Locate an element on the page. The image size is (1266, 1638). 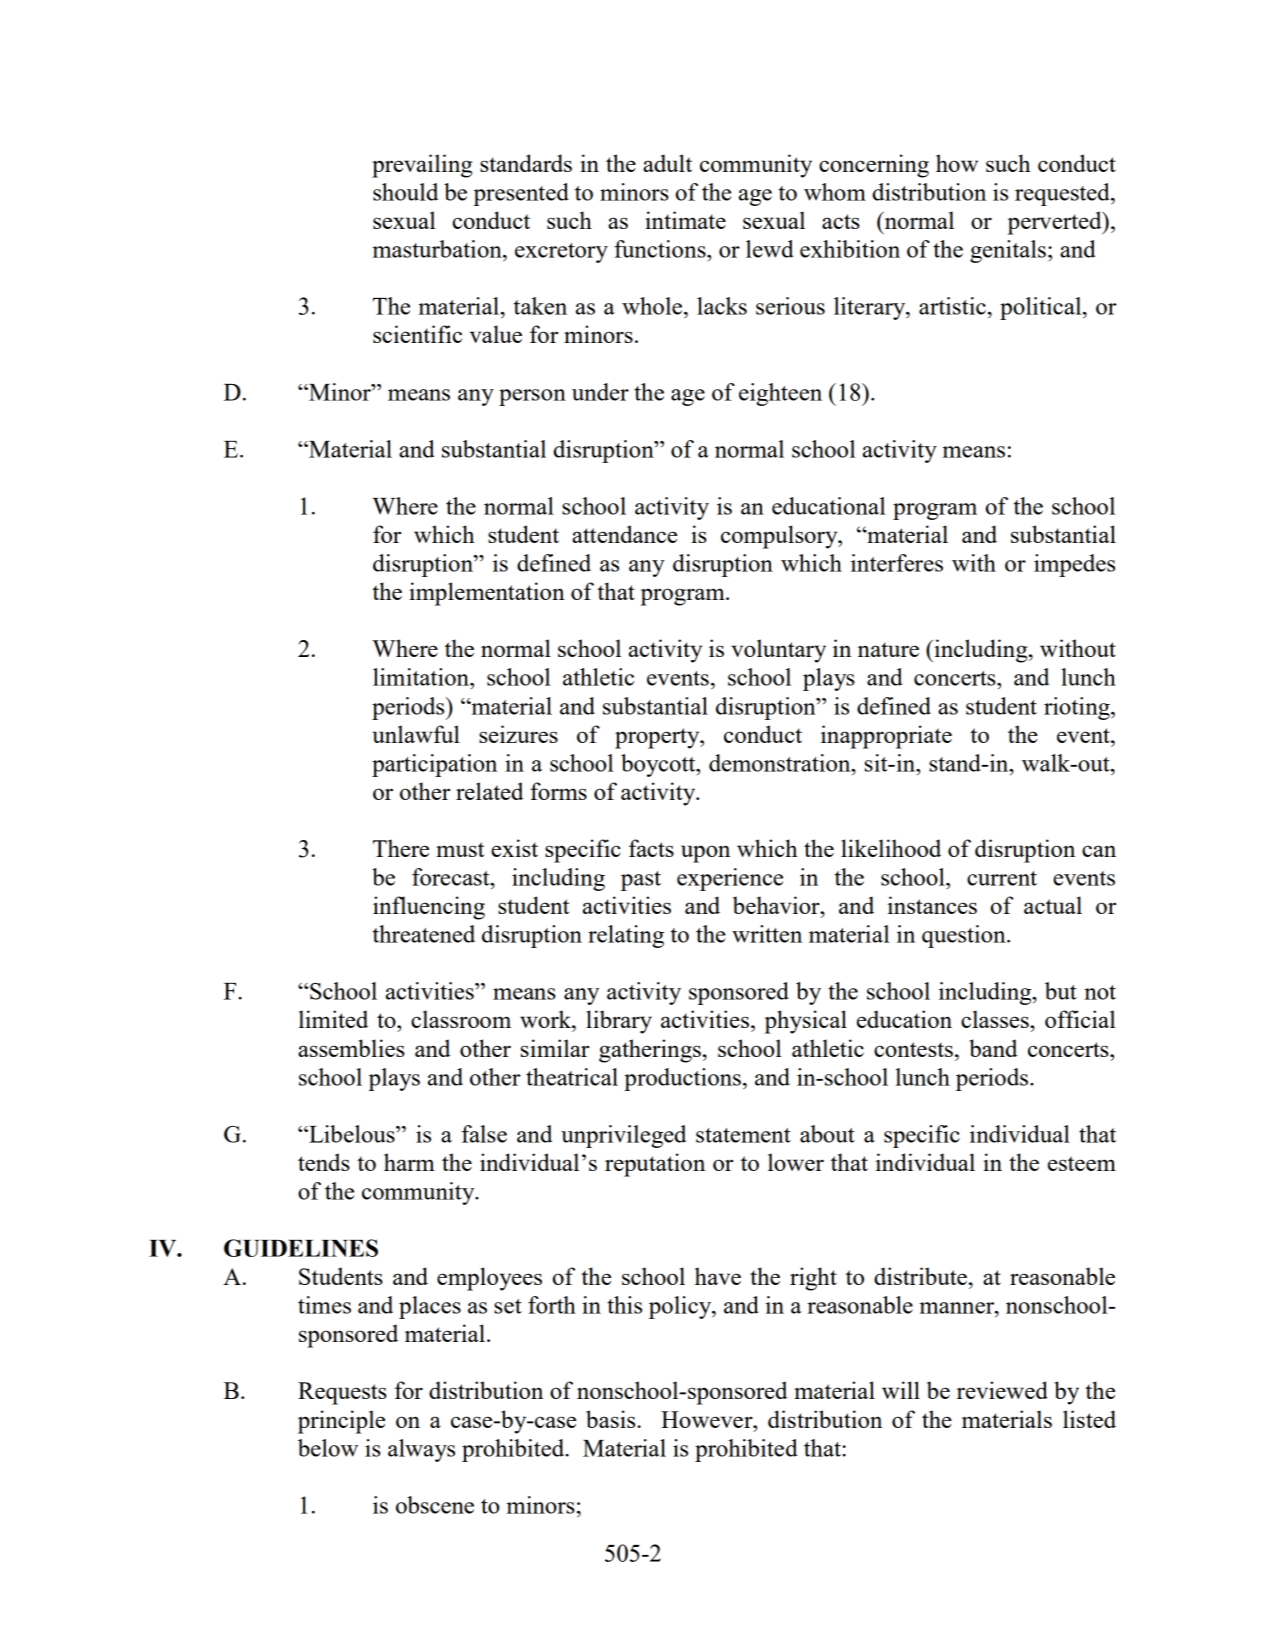
always is located at coordinates (421, 1450).
